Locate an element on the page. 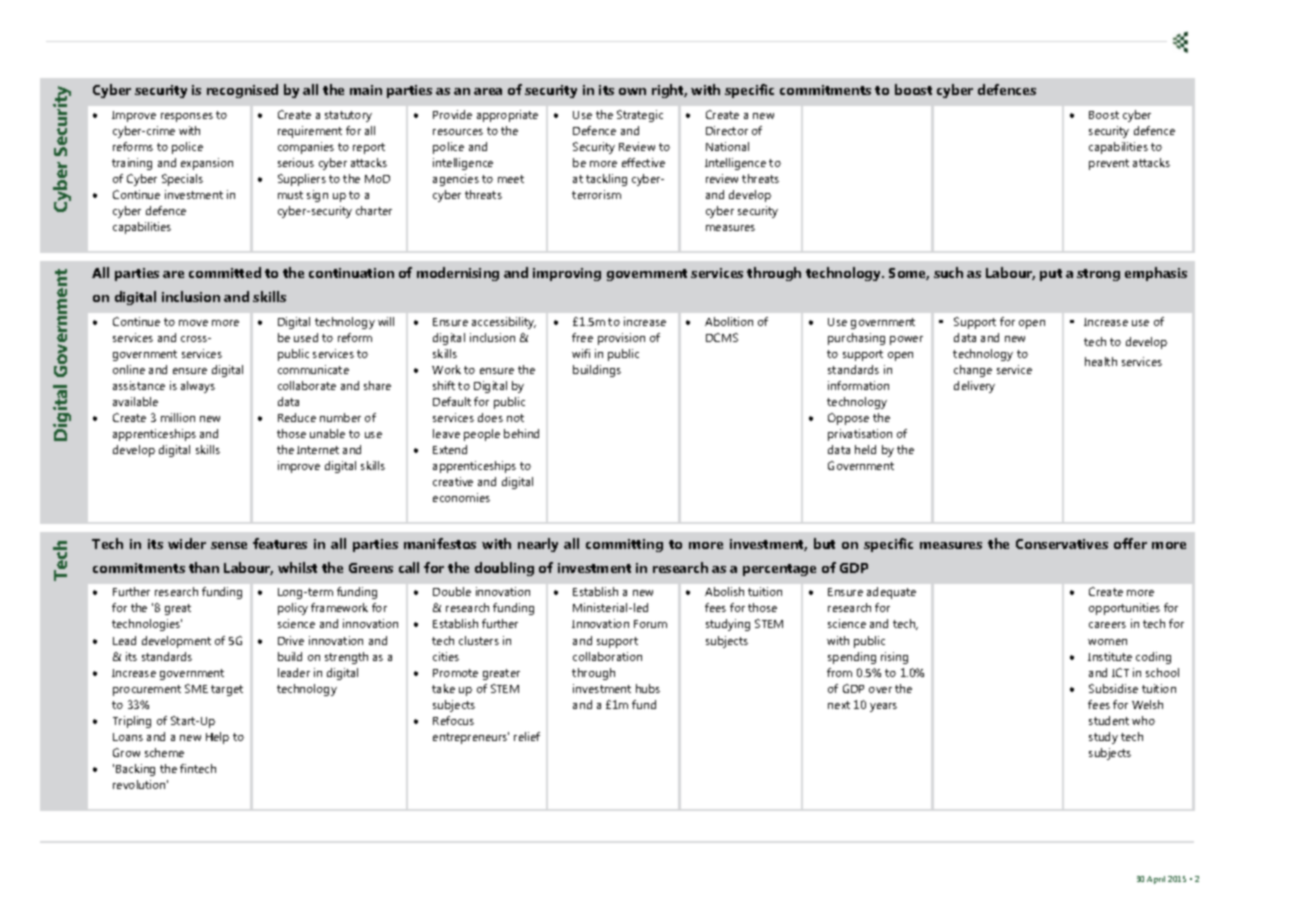 This image has height=924, width=1308. Strategic is located at coordinates (640, 116).
